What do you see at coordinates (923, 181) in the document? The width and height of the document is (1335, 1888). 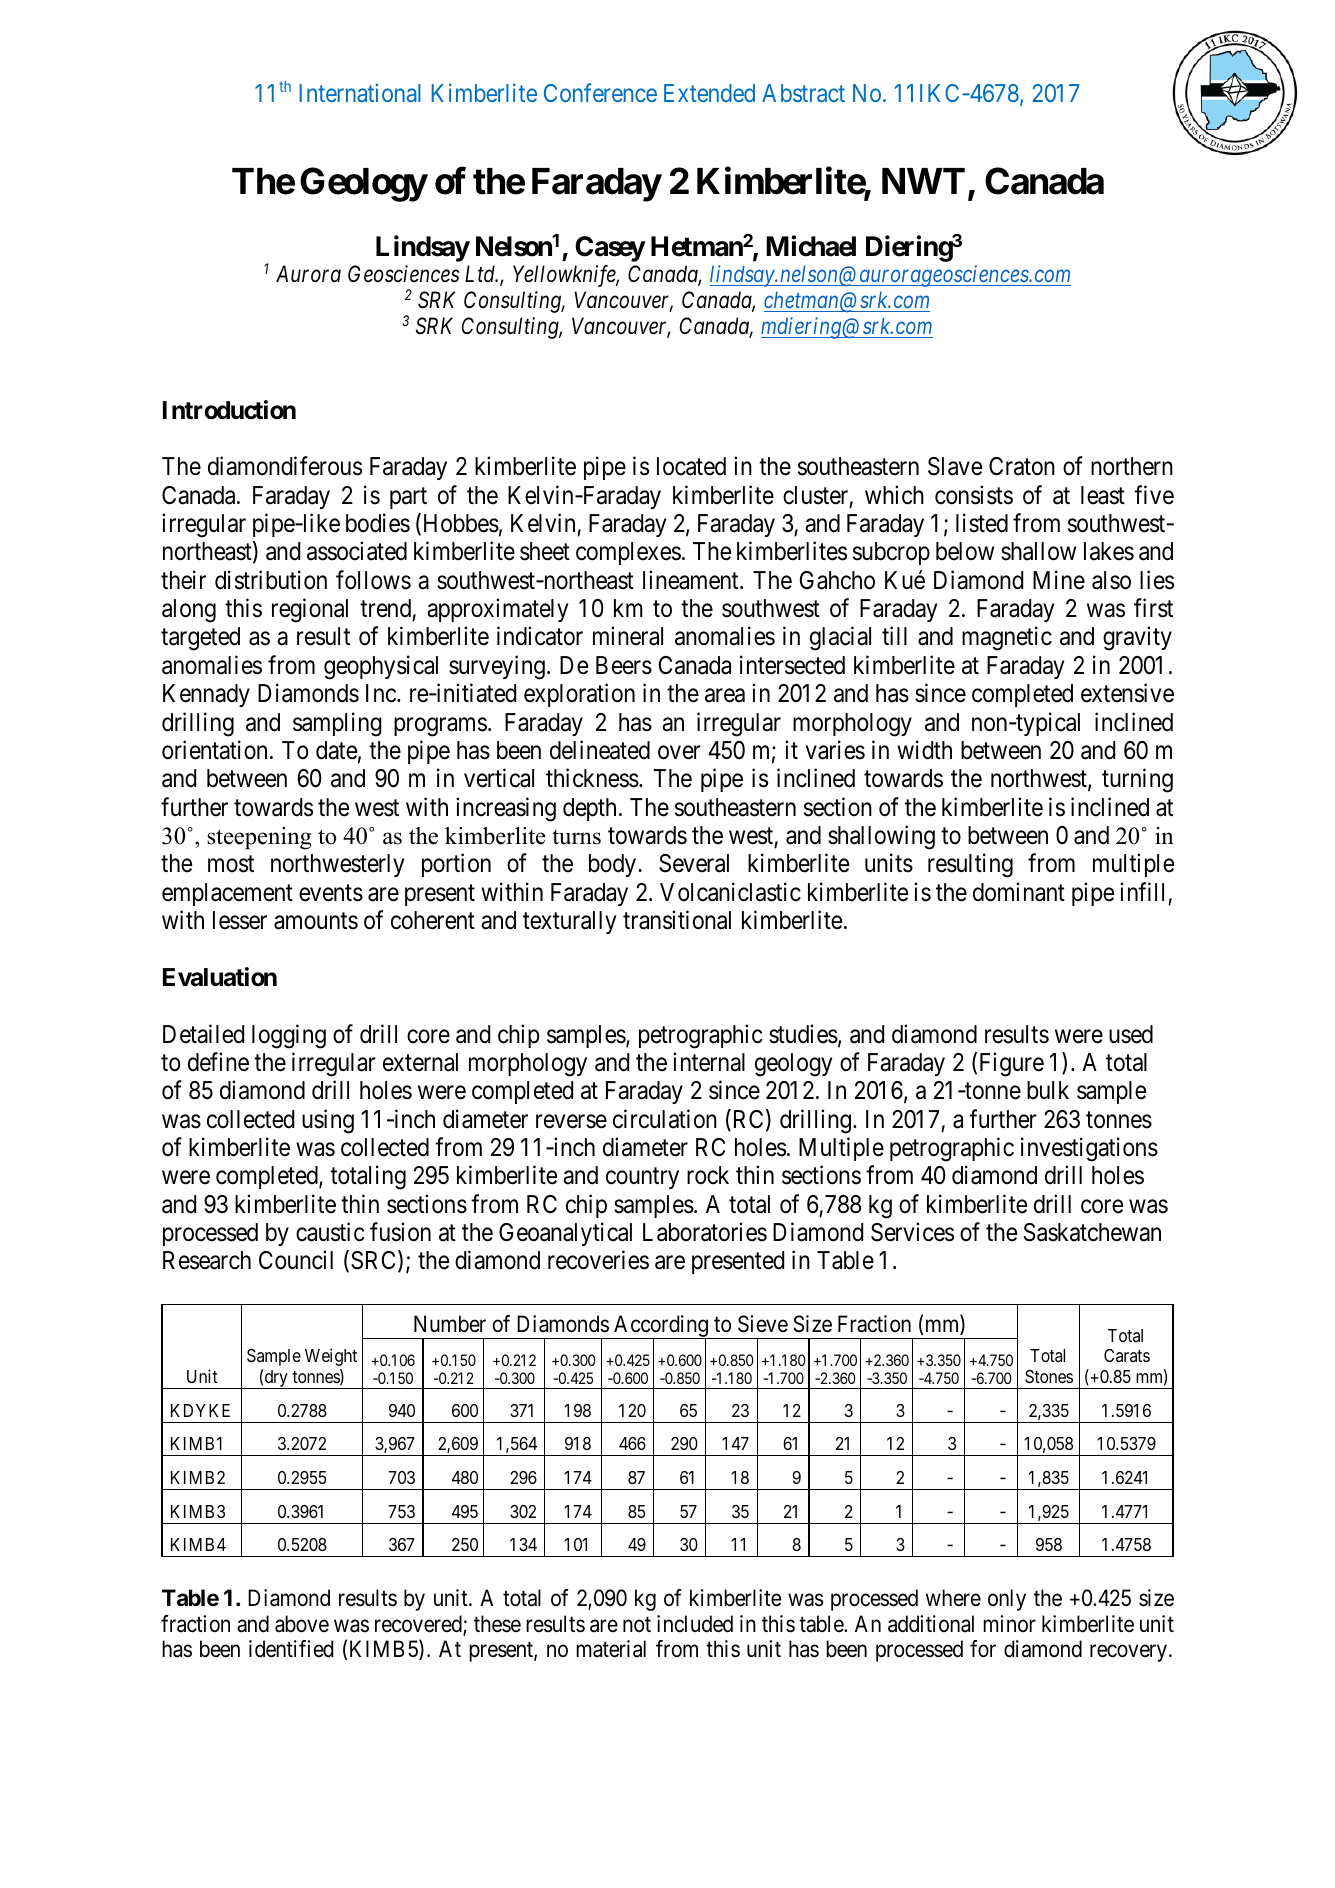 I see `NWT` at bounding box center [923, 181].
